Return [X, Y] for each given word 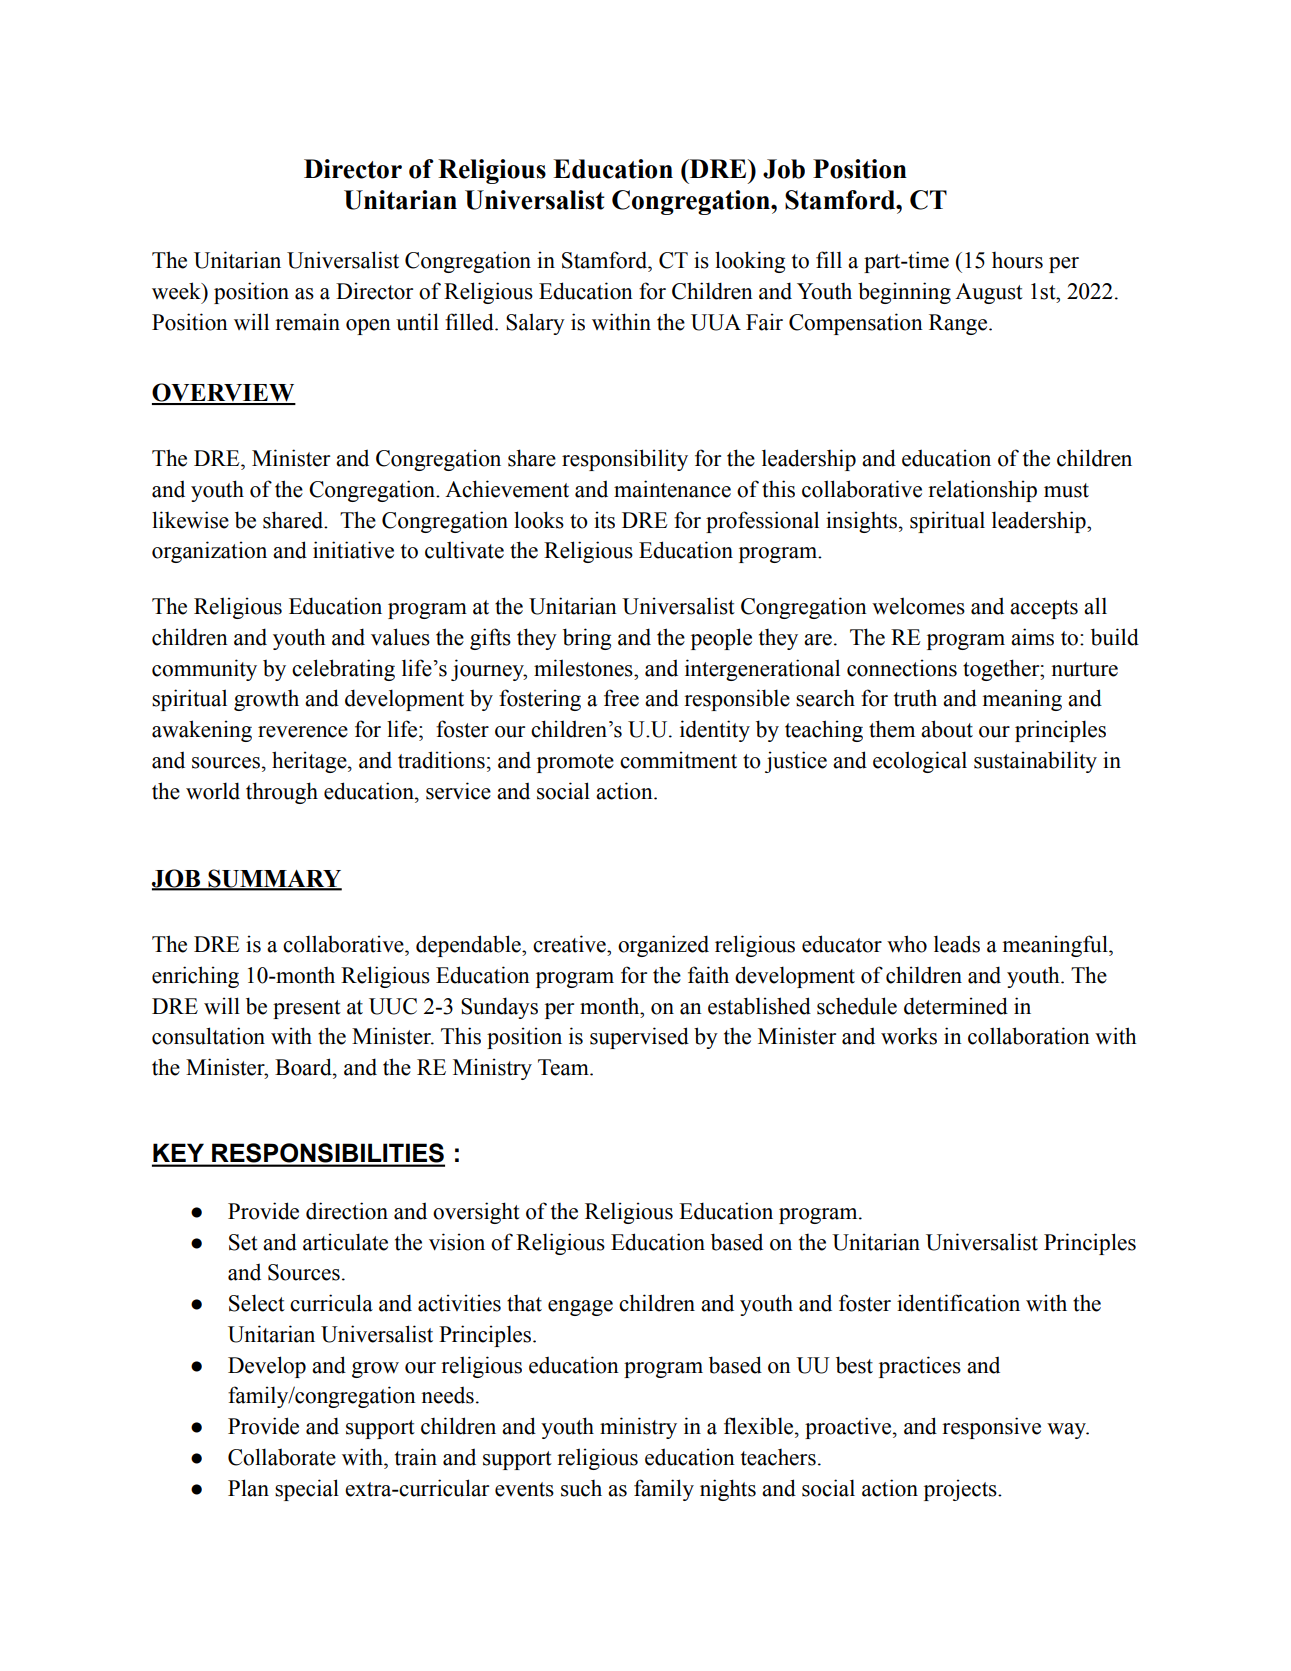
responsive [991, 1428]
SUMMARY [274, 879]
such [581, 1488]
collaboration [1029, 1036]
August [989, 293]
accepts [1044, 609]
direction [347, 1211]
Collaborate [282, 1457]
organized [663, 946]
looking [750, 262]
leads [957, 944]
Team [564, 1067]
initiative [353, 550]
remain [307, 322]
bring [587, 639]
